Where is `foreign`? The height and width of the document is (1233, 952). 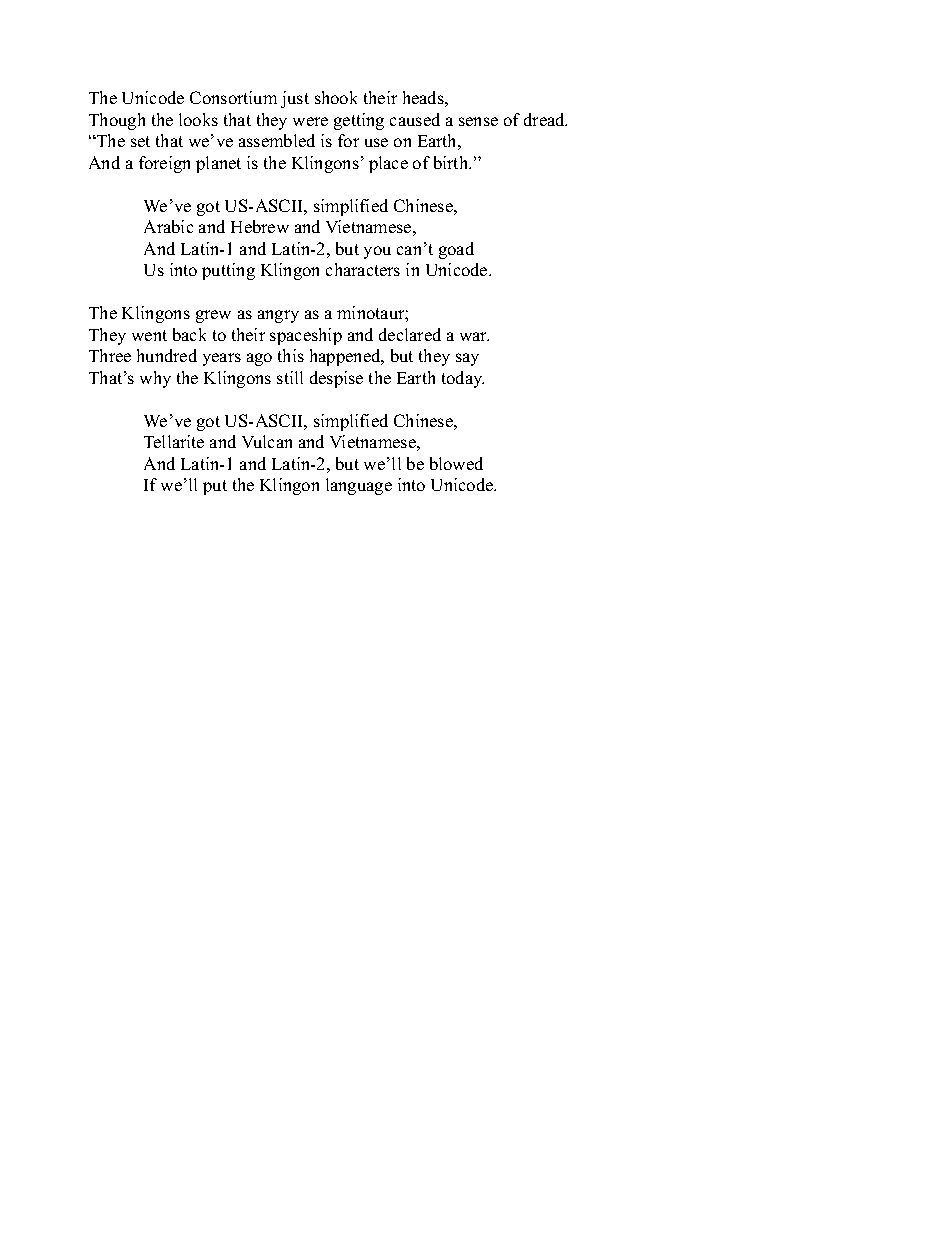
foreign is located at coordinates (164, 164).
